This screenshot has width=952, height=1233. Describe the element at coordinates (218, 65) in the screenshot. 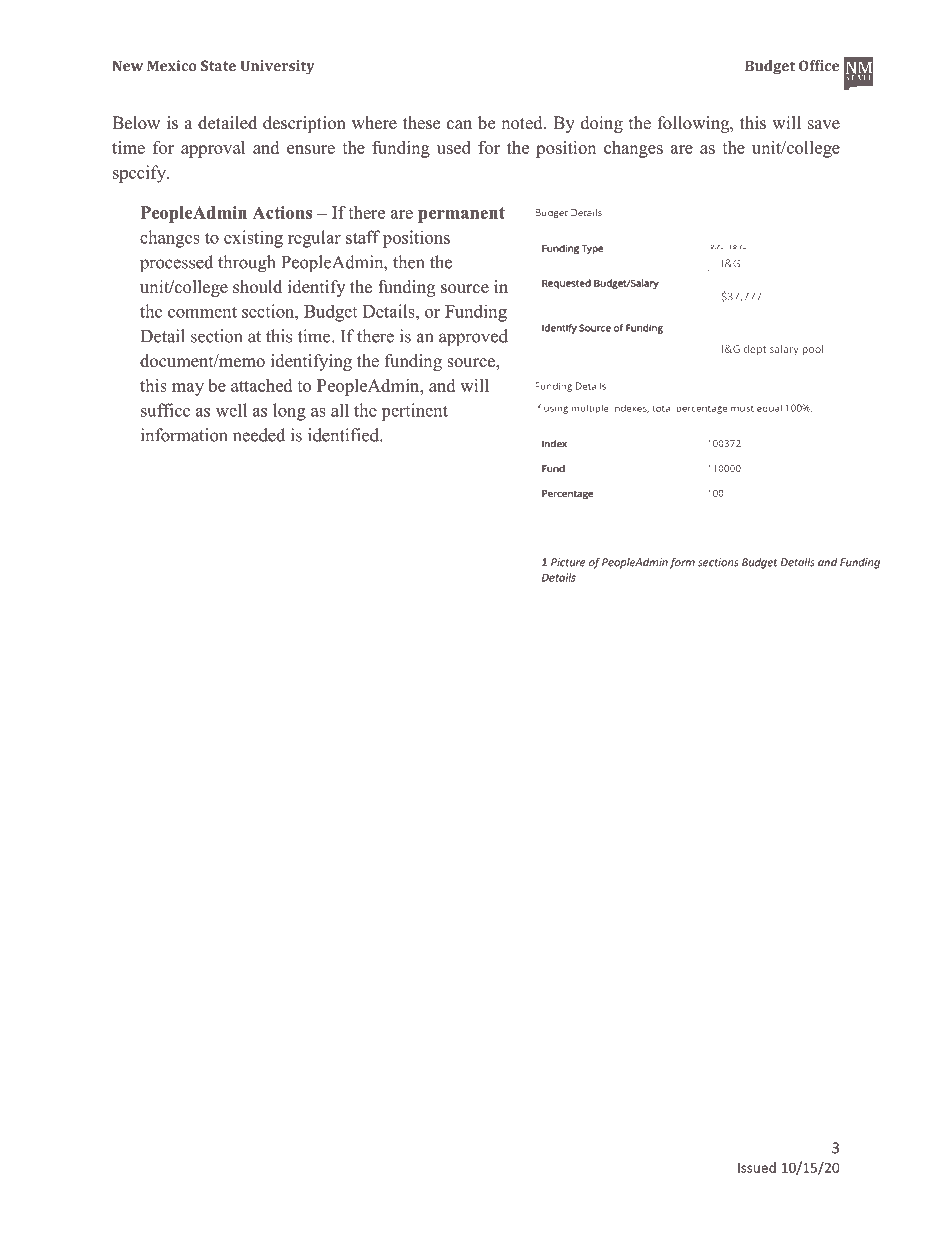

I see `State` at that location.
